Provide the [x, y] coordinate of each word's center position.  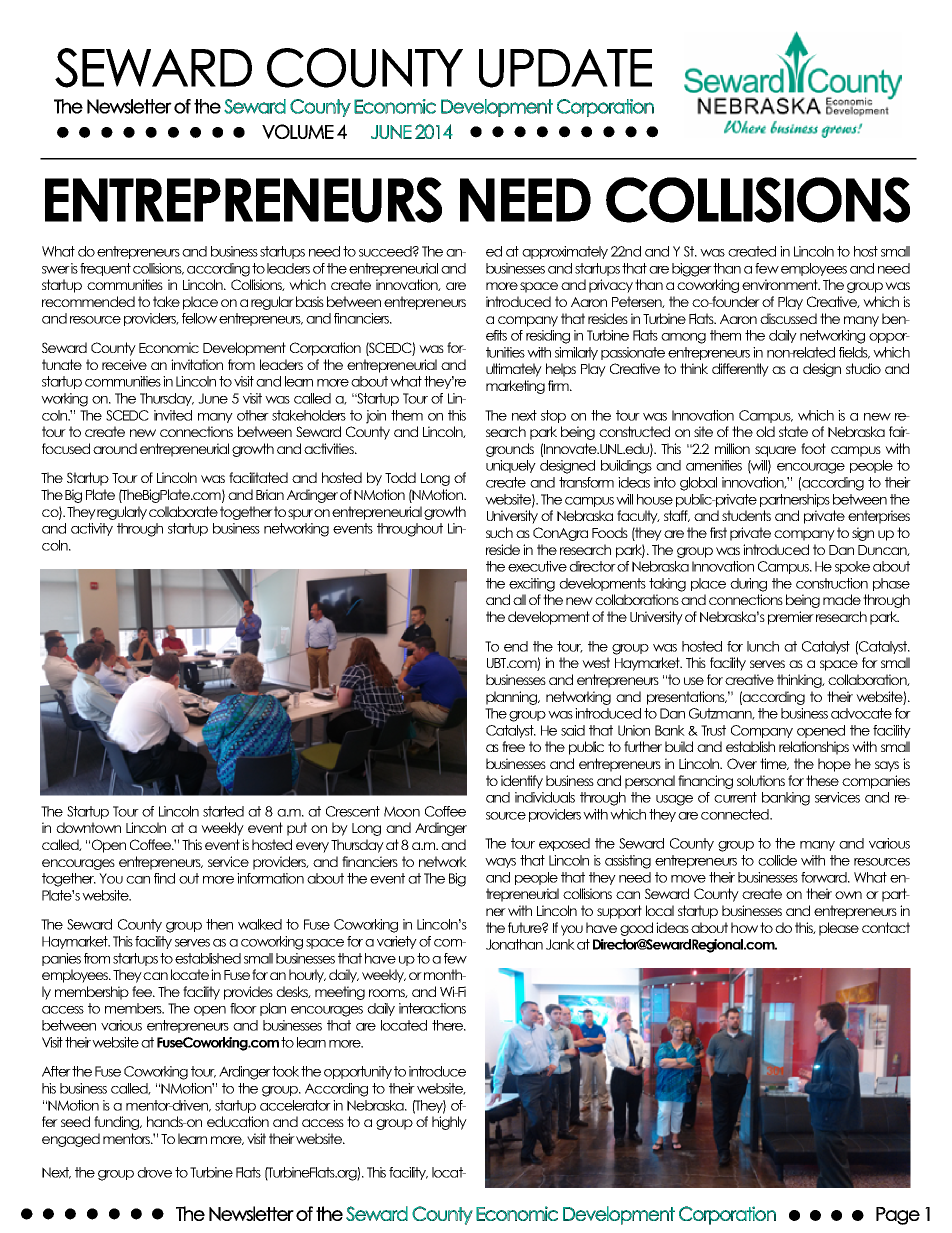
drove [154, 1172]
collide [777, 860]
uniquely [511, 466]
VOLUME [298, 131]
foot [813, 448]
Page [898, 1216]
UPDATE [565, 68]
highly [449, 1123]
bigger [692, 270]
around [115, 448]
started [223, 811]
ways [500, 863]
